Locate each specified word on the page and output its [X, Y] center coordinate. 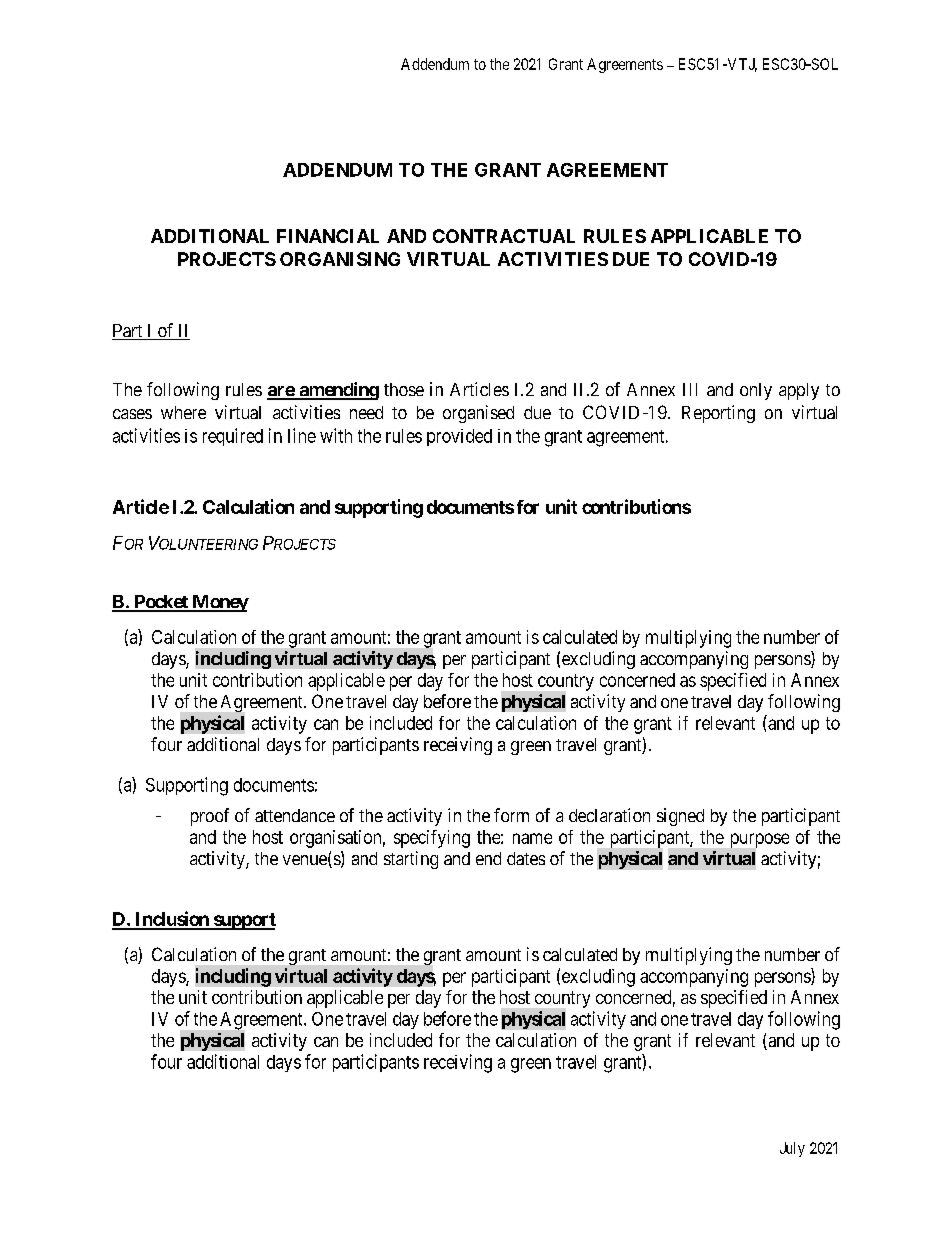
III [690, 389]
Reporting [718, 414]
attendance [295, 815]
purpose [760, 840]
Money [219, 603]
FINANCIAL [328, 236]
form [511, 815]
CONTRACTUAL [504, 236]
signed [680, 817]
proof [210, 817]
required [233, 437]
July [792, 1149]
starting [411, 860]
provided [459, 437]
